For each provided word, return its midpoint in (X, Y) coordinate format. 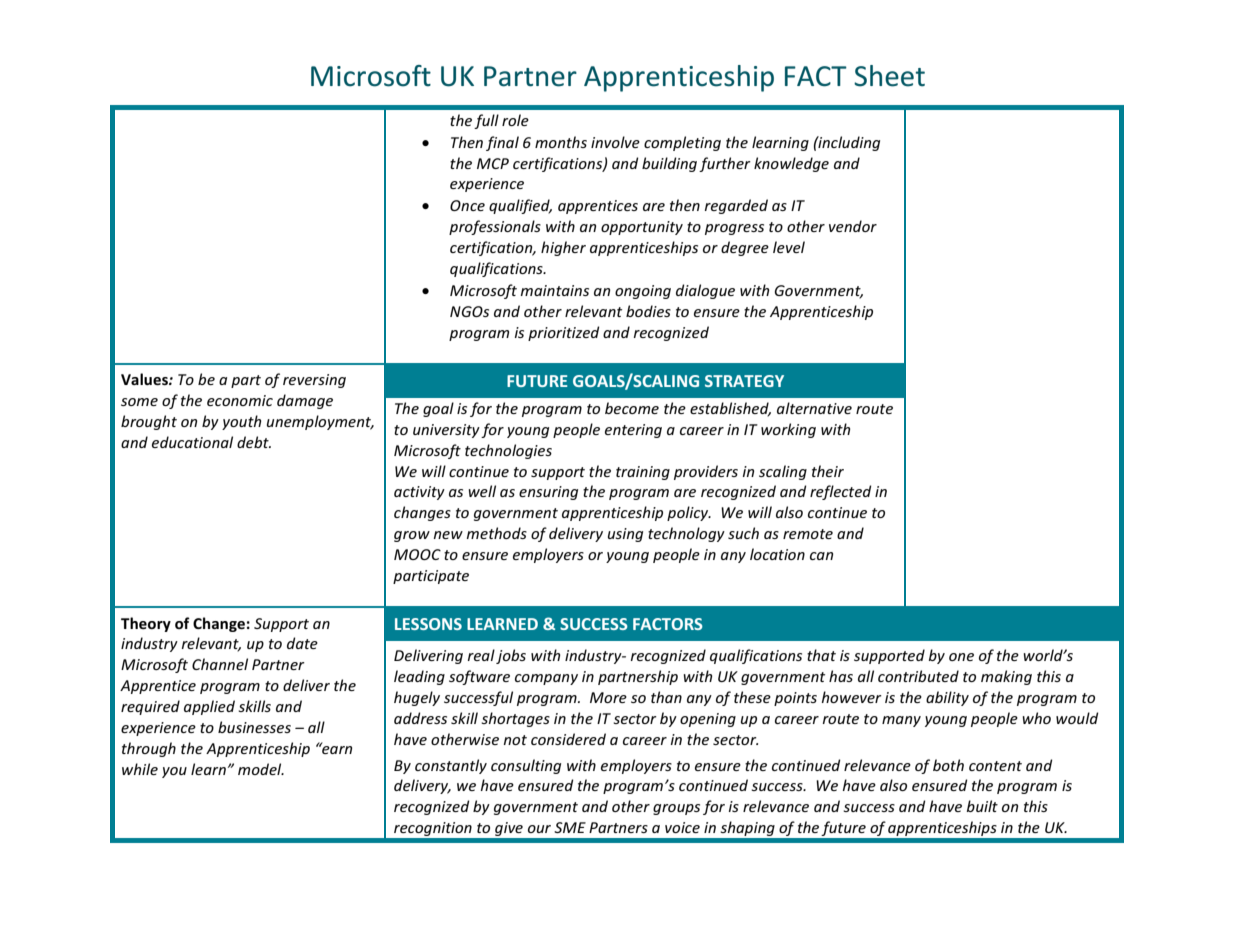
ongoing (643, 292)
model (261, 769)
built (982, 806)
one (961, 657)
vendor (853, 226)
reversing (314, 381)
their (828, 471)
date (302, 643)
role (515, 120)
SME (570, 827)
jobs (511, 656)
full (486, 121)
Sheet (889, 76)
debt (254, 442)
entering (633, 431)
